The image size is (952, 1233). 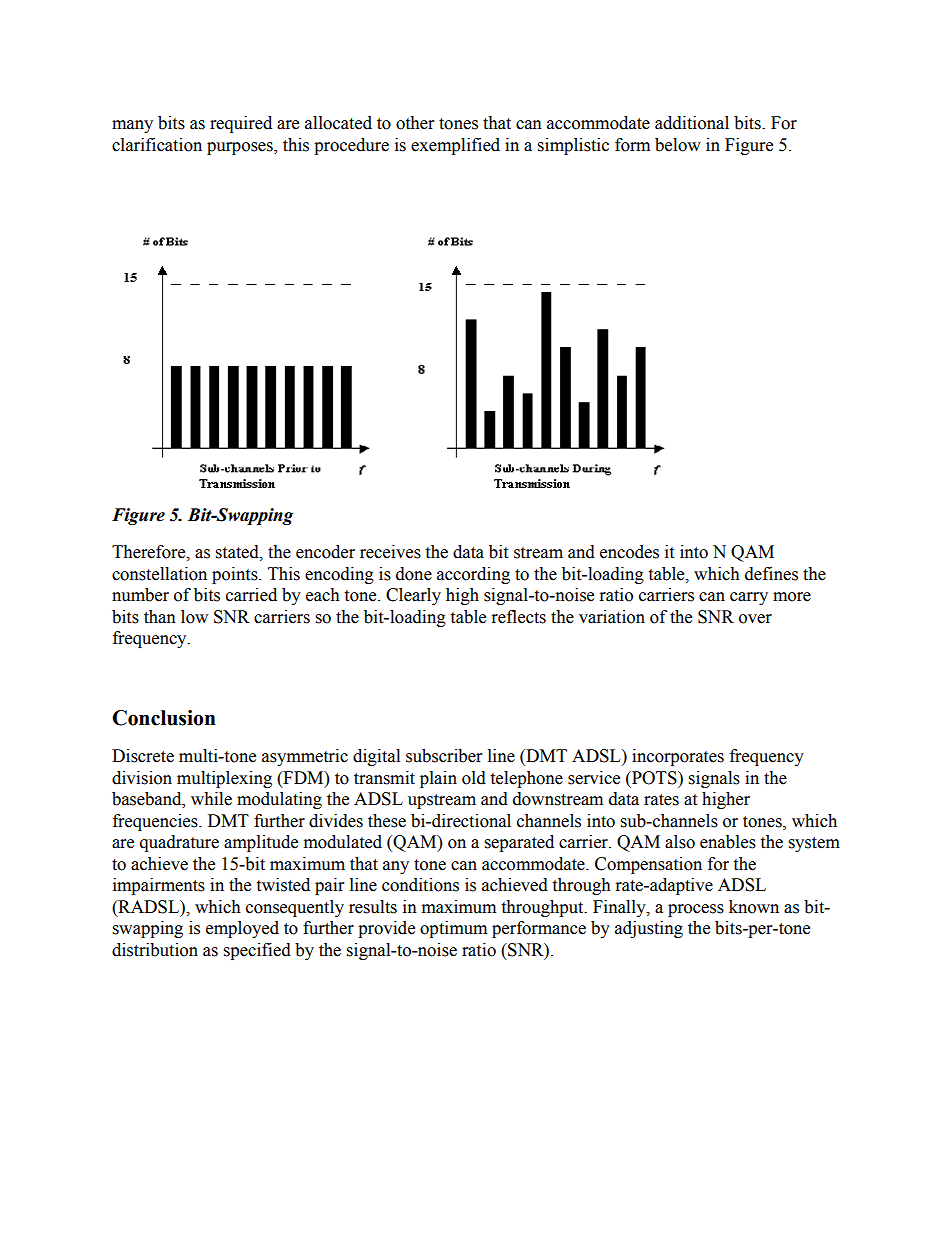 What do you see at coordinates (236, 575) in the screenshot?
I see `points` at bounding box center [236, 575].
